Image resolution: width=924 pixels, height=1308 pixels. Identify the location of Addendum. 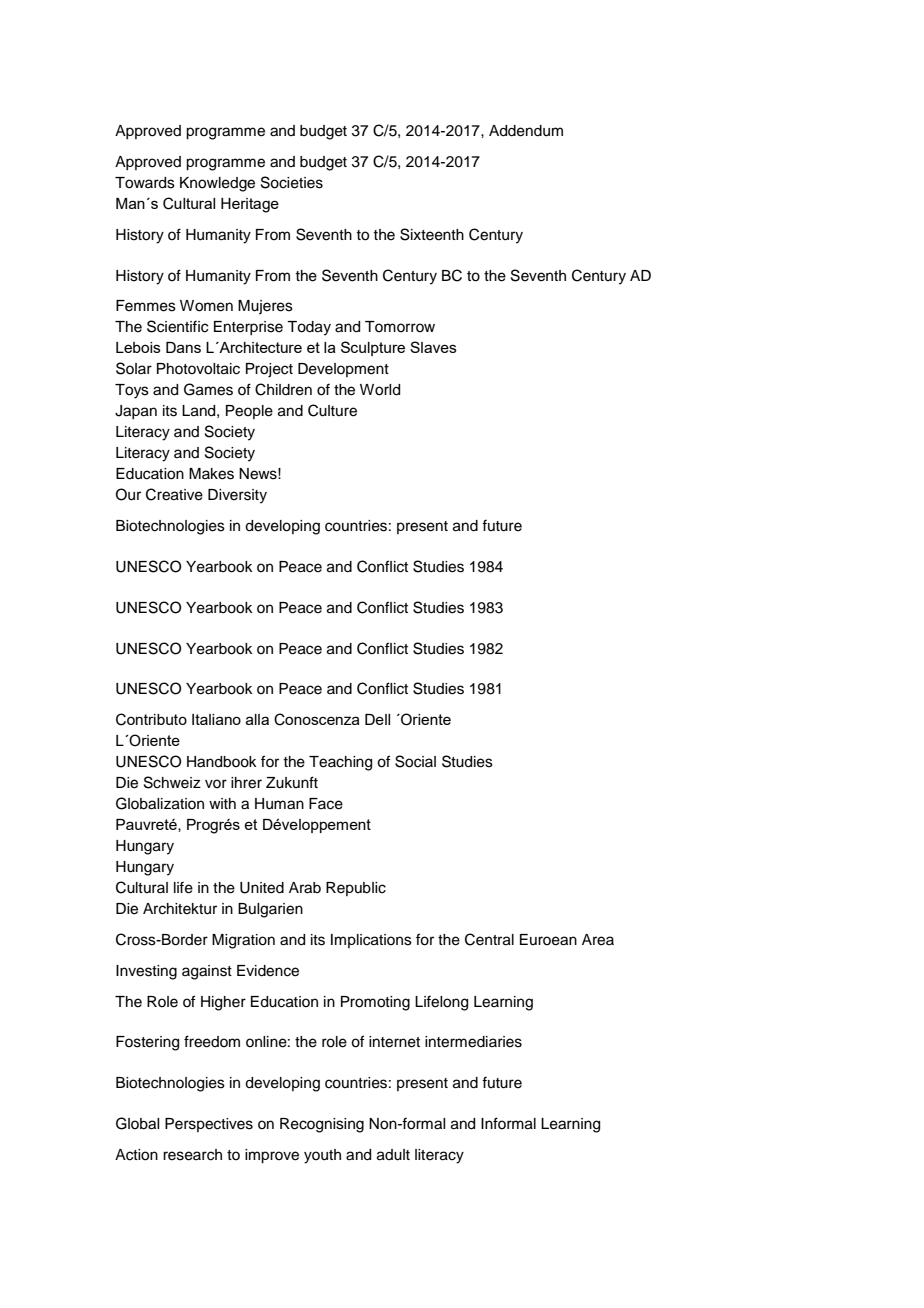
(526, 131).
